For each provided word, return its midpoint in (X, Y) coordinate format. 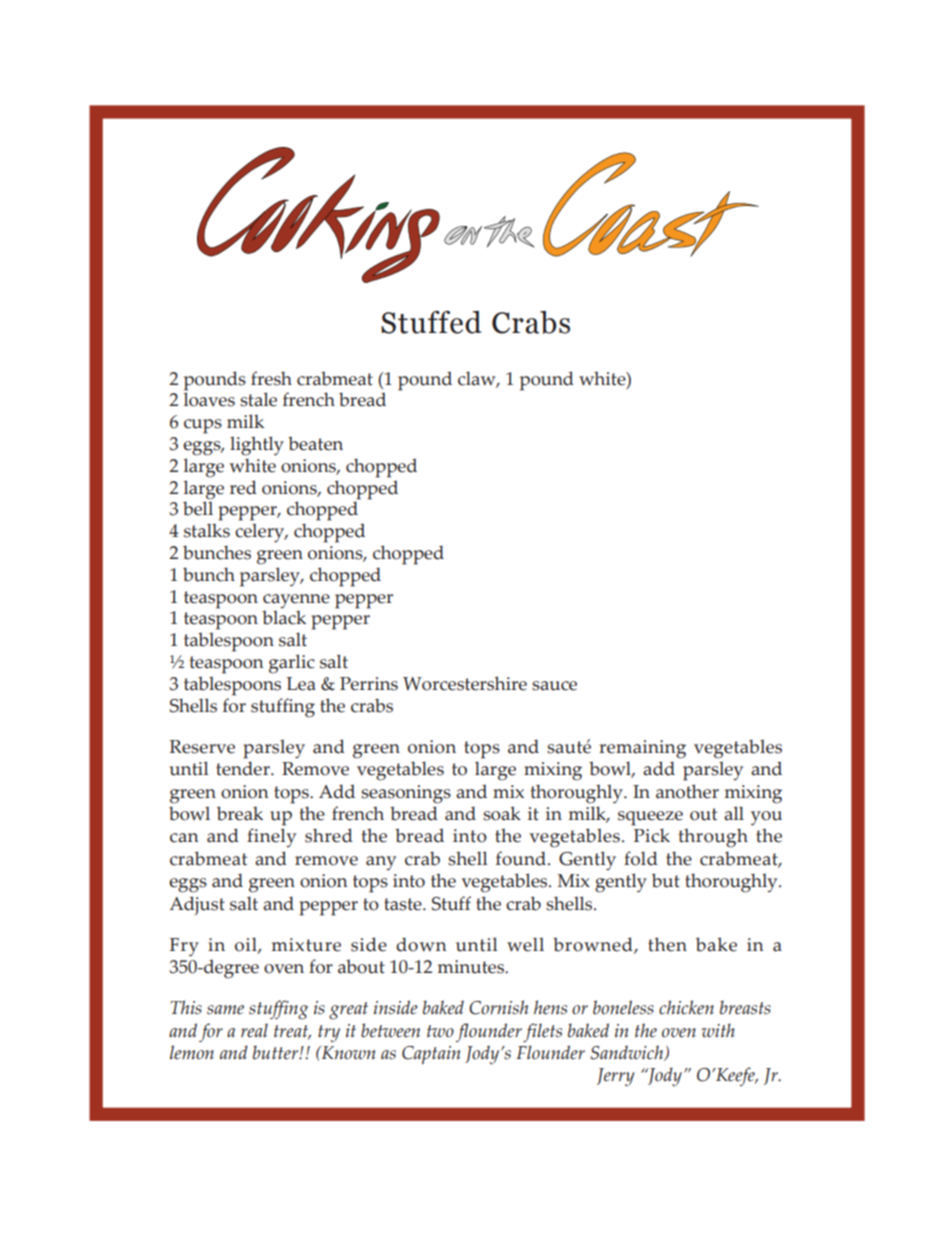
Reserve (202, 747)
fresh (271, 378)
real (254, 1030)
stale (258, 399)
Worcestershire (465, 683)
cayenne (296, 601)
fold (641, 858)
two (440, 1031)
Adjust (197, 905)
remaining (642, 749)
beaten (315, 443)
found (521, 858)
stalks (207, 530)
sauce (554, 686)
